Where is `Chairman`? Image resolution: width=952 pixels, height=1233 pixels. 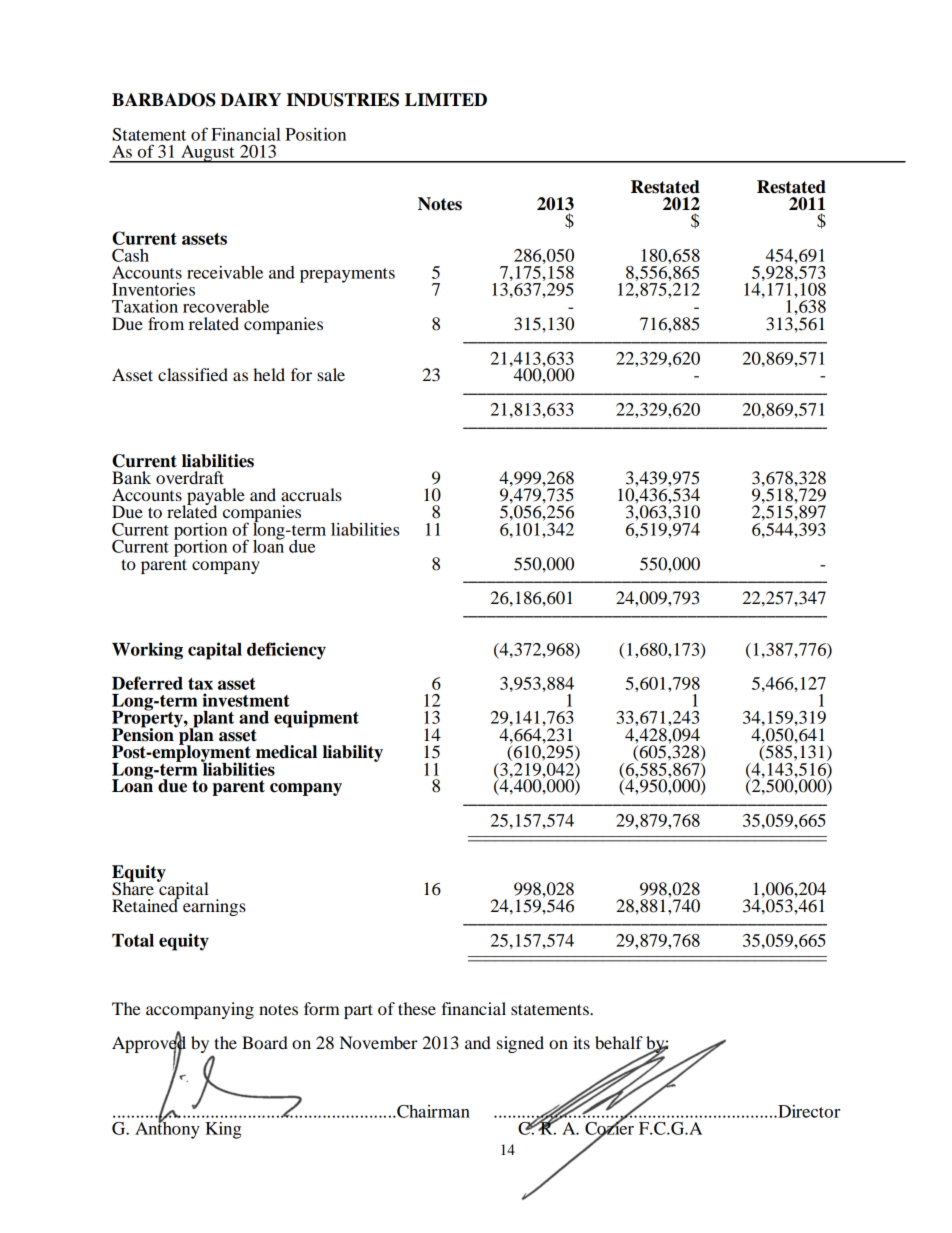
Chairman is located at coordinates (432, 1111).
